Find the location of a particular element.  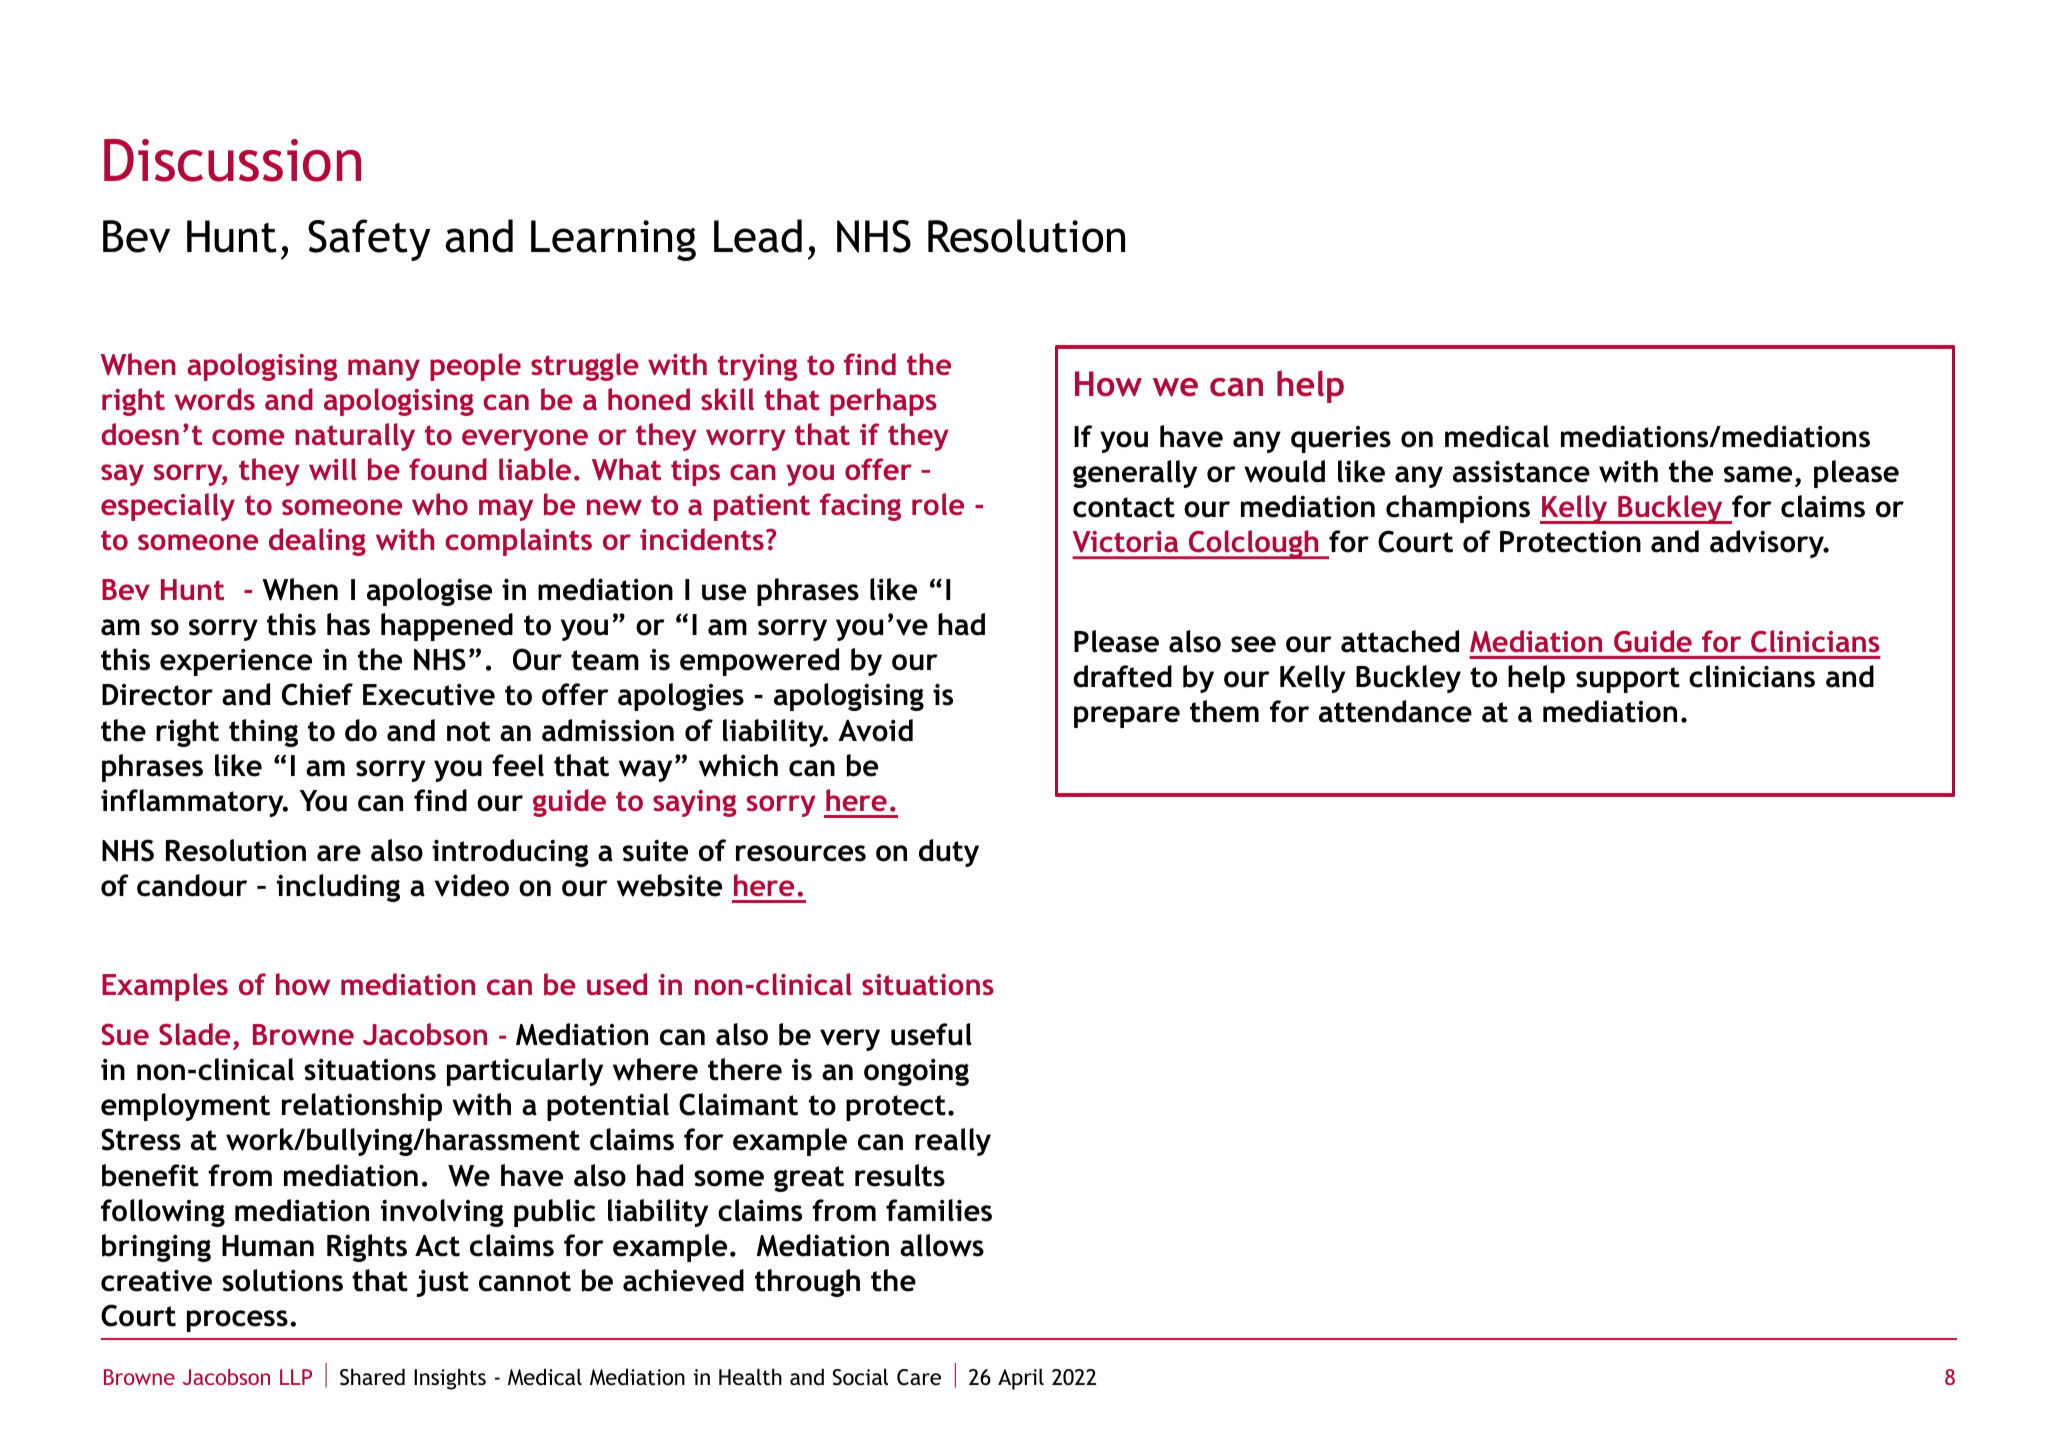

champions is located at coordinates (1458, 509).
